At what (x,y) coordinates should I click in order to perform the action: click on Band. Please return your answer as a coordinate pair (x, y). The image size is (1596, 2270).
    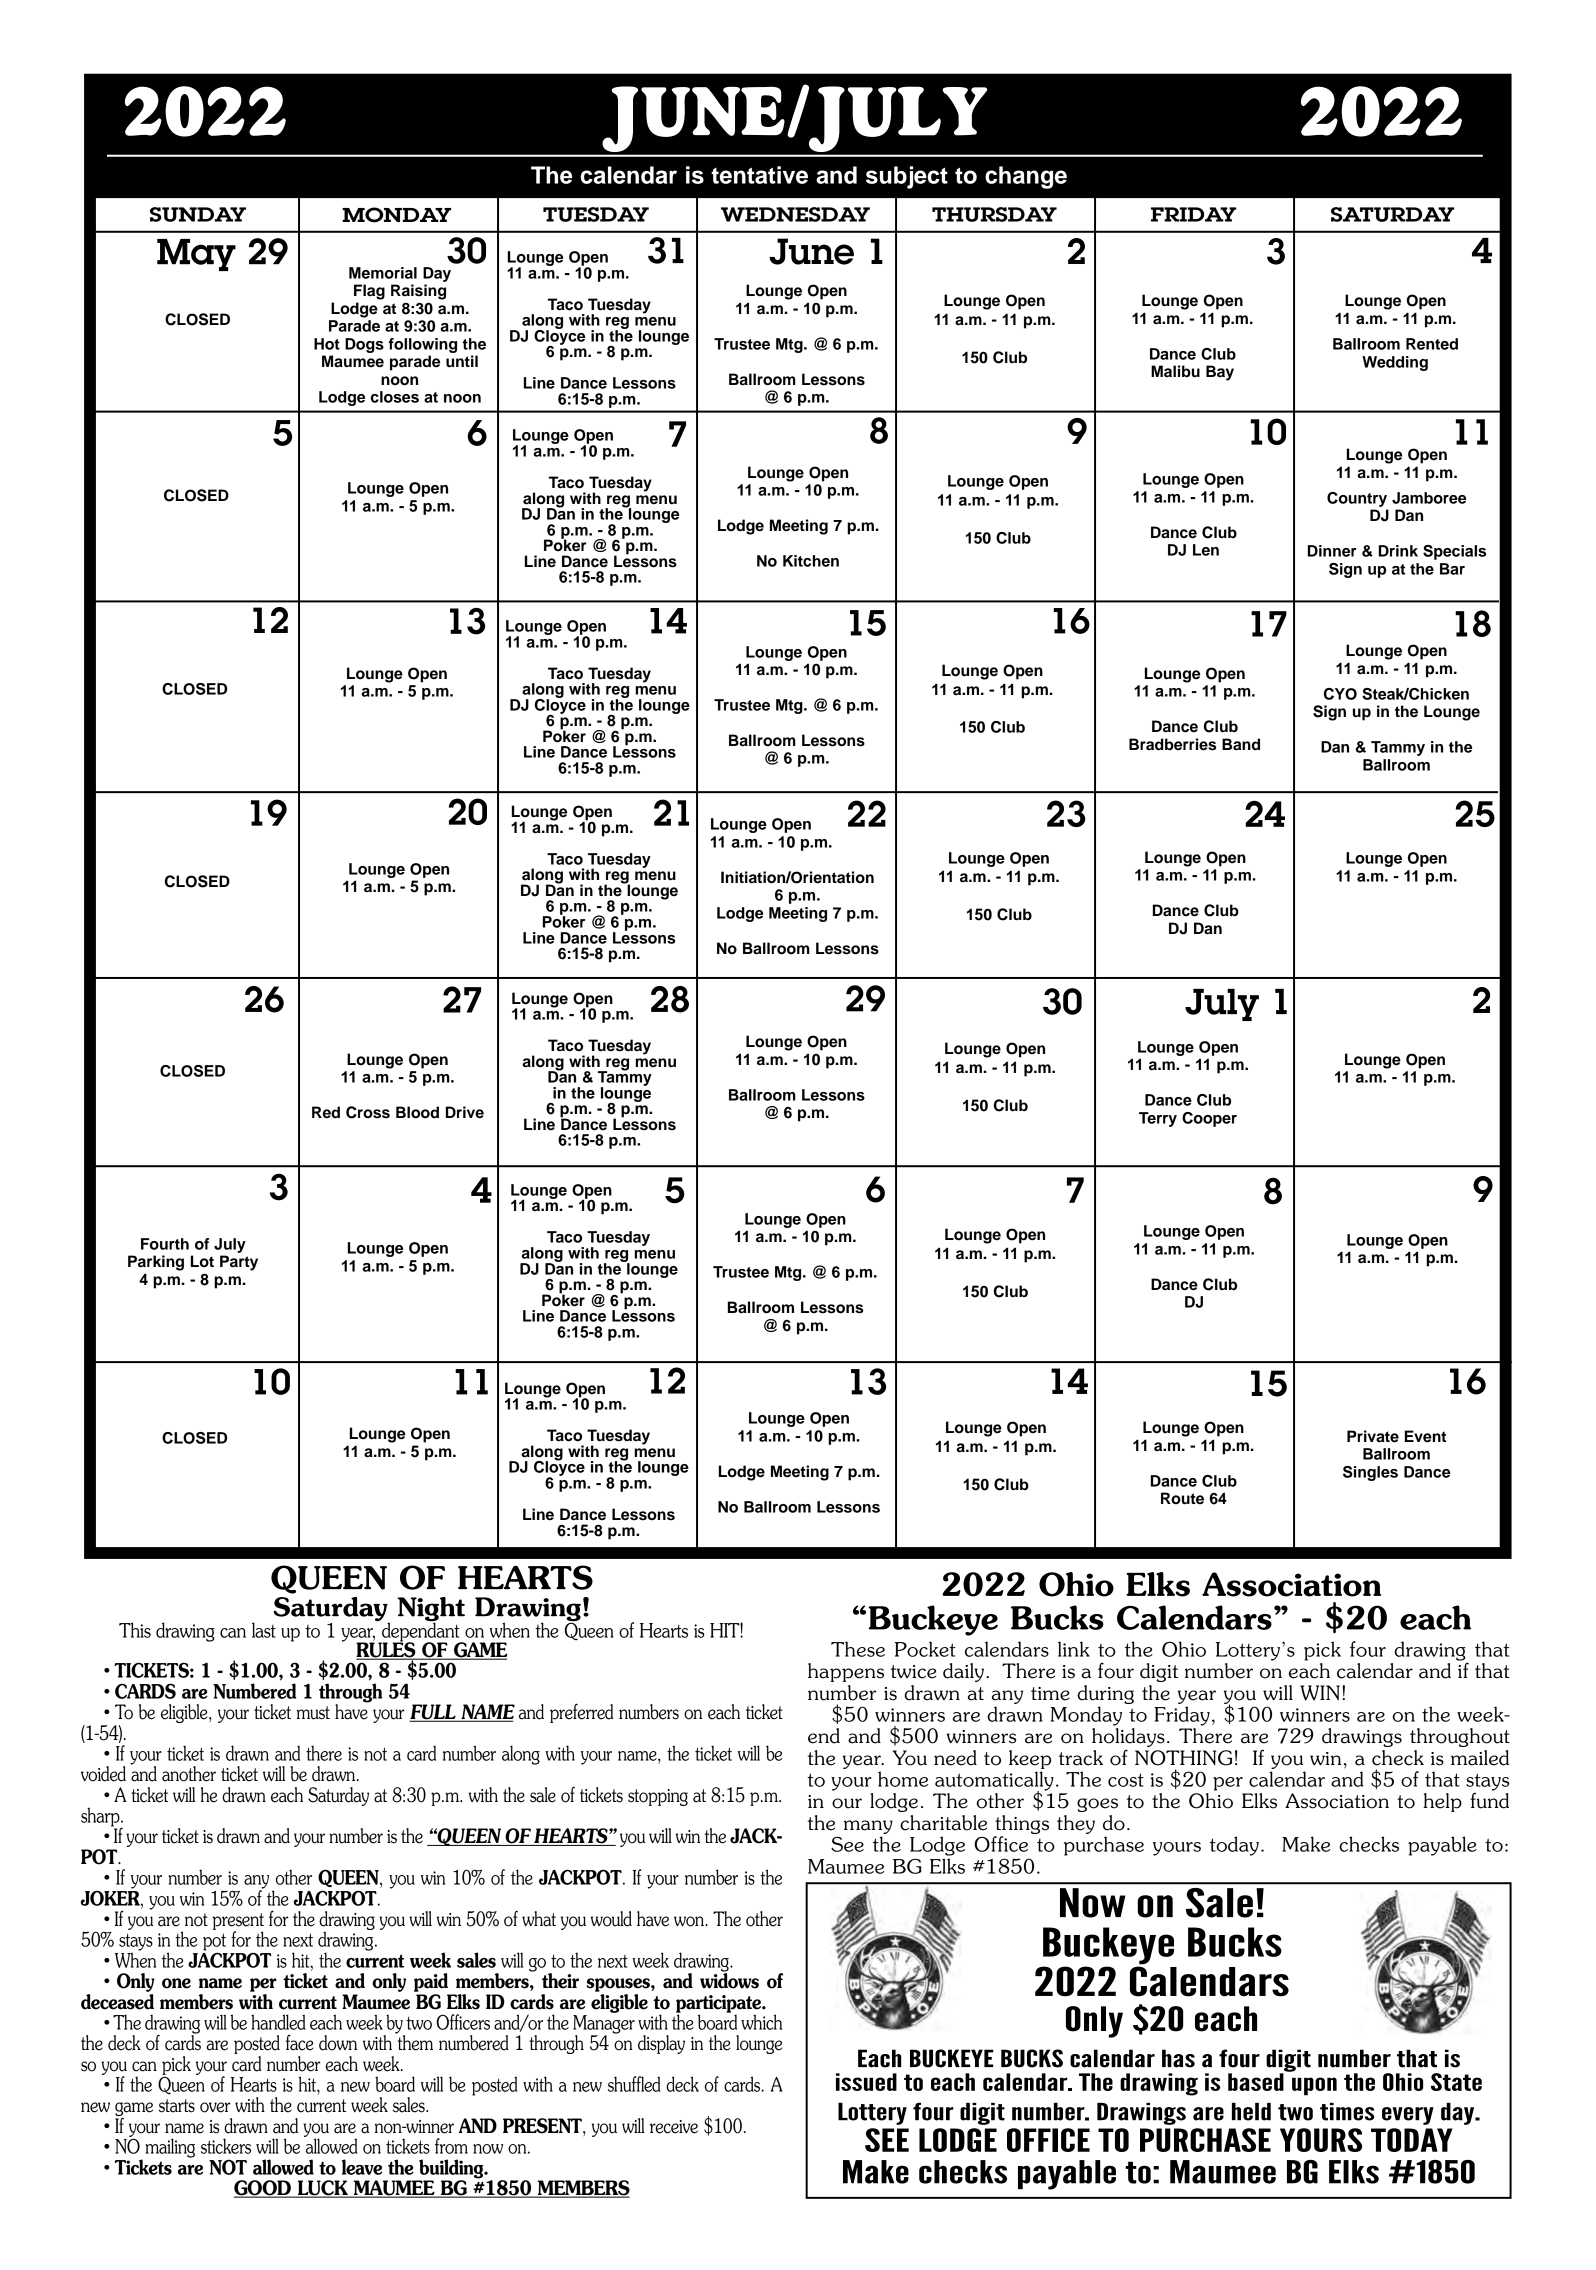
    Looking at the image, I should click on (1241, 744).
